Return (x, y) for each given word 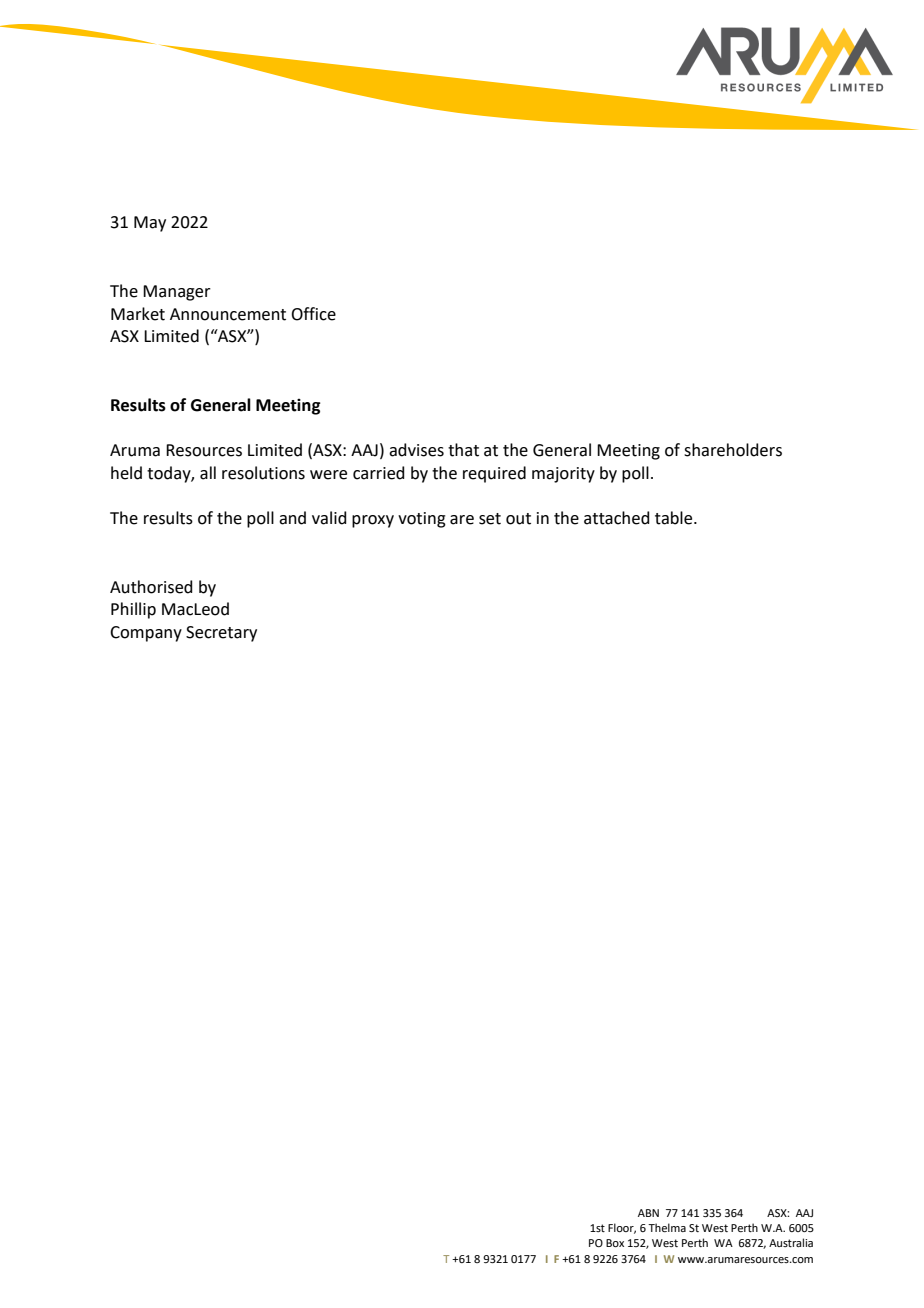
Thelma (667, 1227)
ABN (648, 1213)
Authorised (151, 587)
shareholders (733, 450)
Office (313, 314)
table (675, 518)
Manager (177, 293)
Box (615, 1243)
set (490, 519)
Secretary (221, 634)
